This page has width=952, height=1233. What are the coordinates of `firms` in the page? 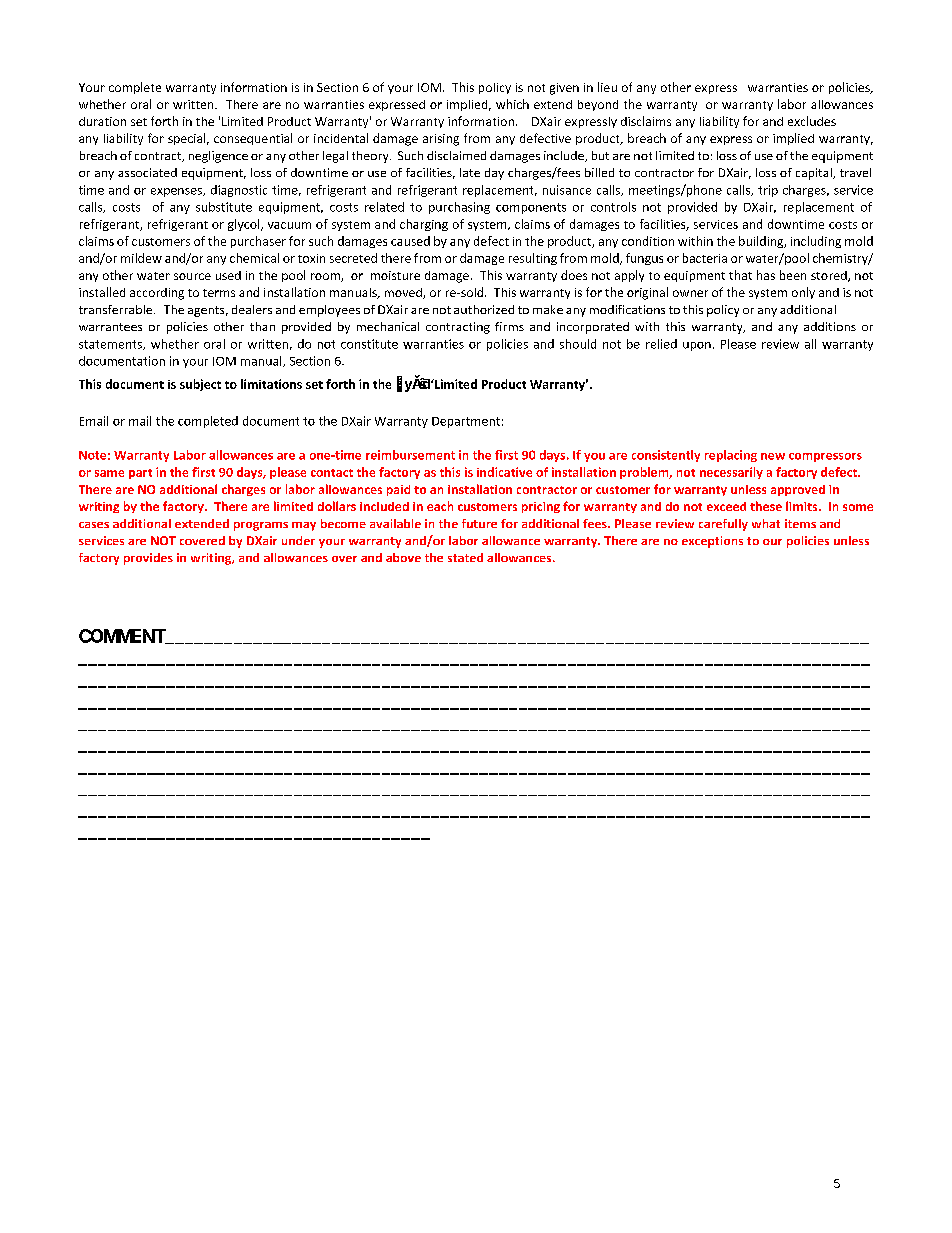 It's located at (509, 326).
